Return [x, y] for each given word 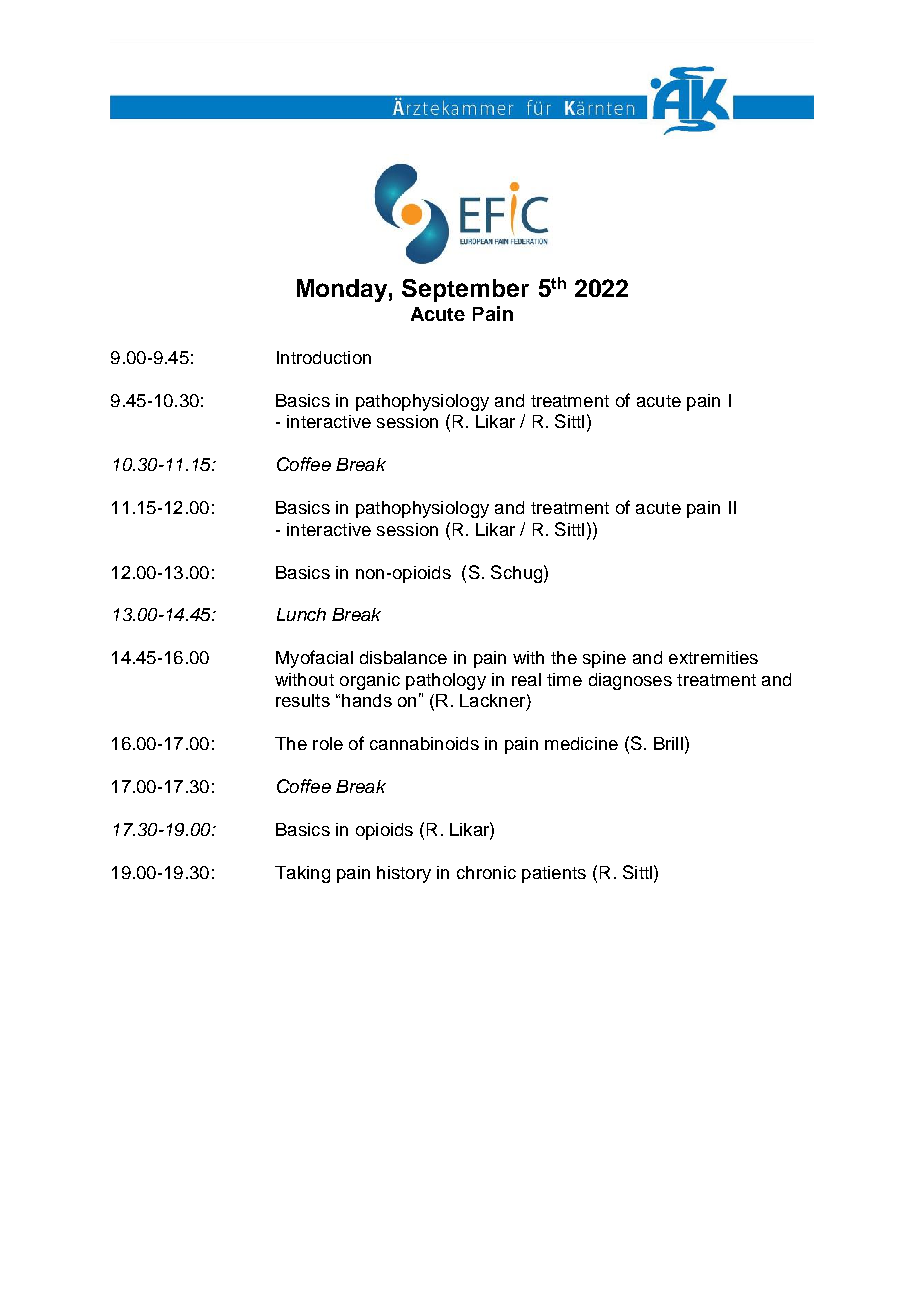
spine [604, 659]
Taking [302, 874]
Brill [668, 743]
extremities [713, 657]
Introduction [324, 357]
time [564, 679]
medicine [581, 743]
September [465, 290]
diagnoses [630, 681]
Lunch [301, 614]
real [526, 679]
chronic [486, 872]
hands [367, 700]
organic [370, 681]
